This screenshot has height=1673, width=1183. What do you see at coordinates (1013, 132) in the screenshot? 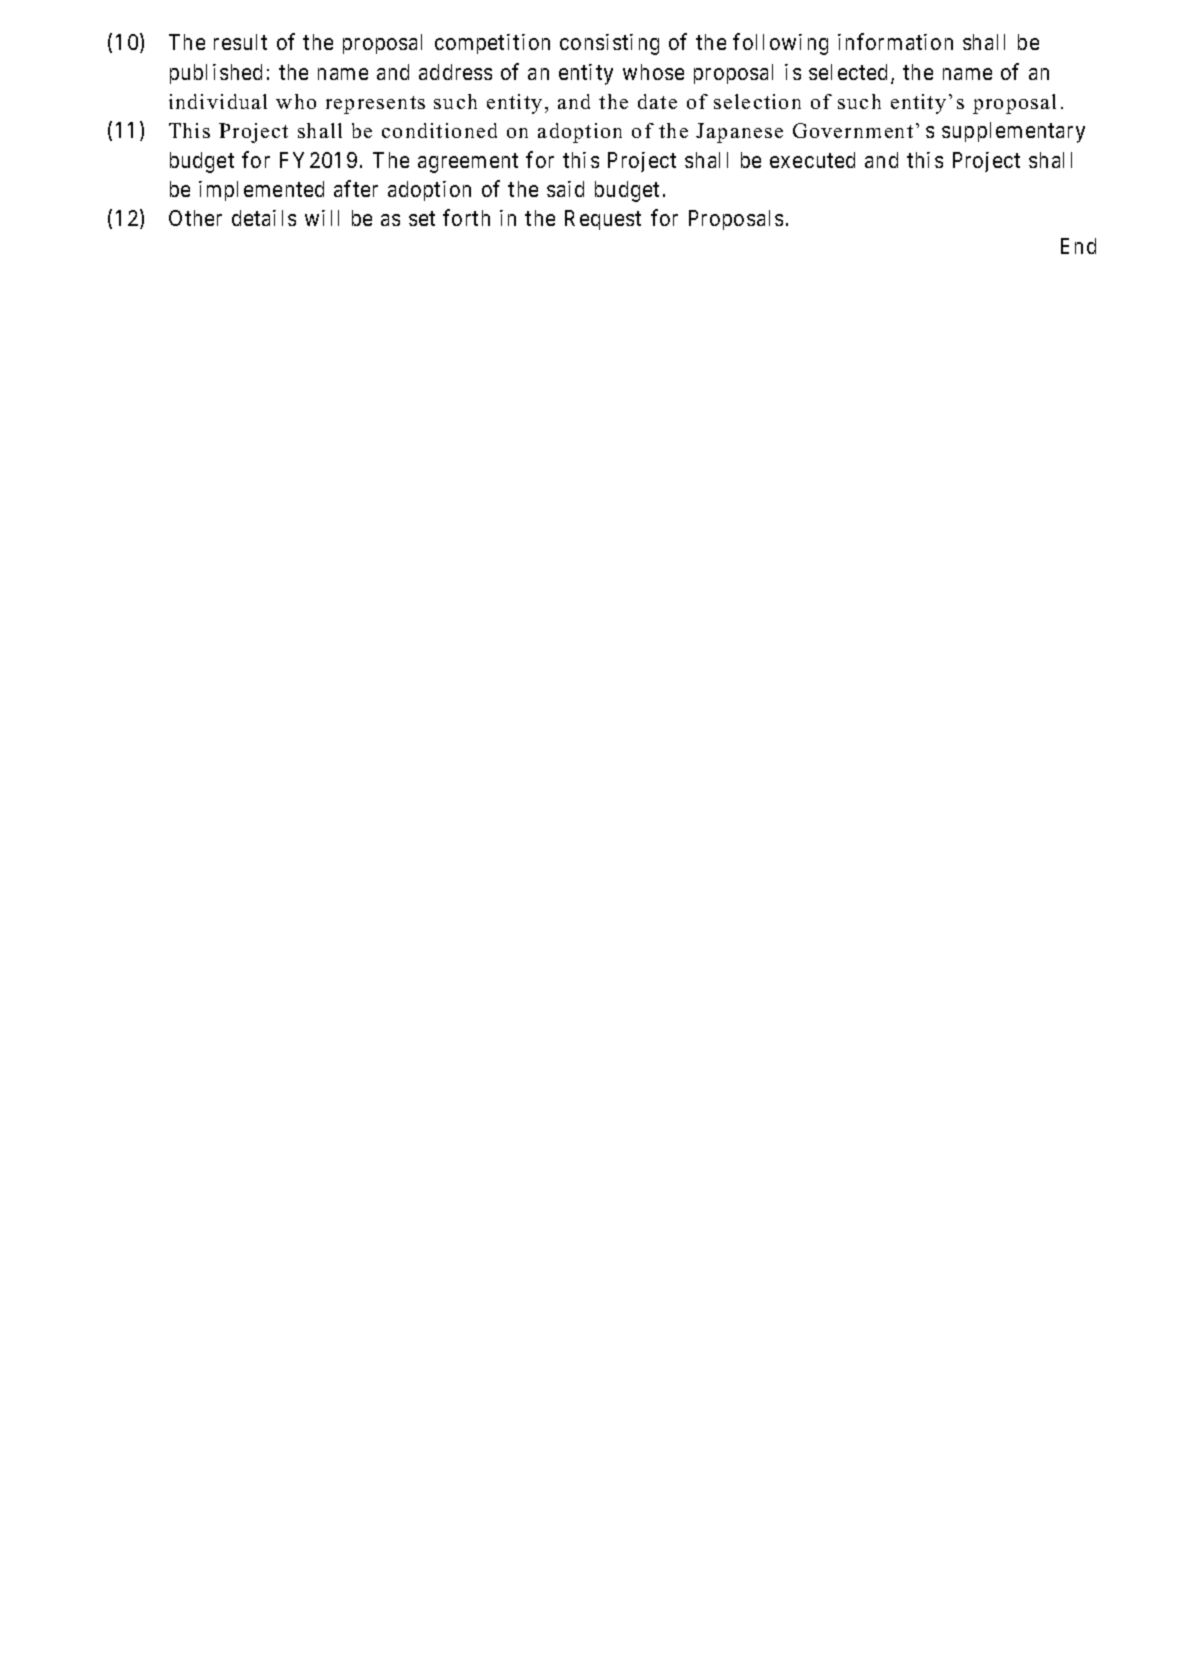
I see `supplementary` at bounding box center [1013, 132].
